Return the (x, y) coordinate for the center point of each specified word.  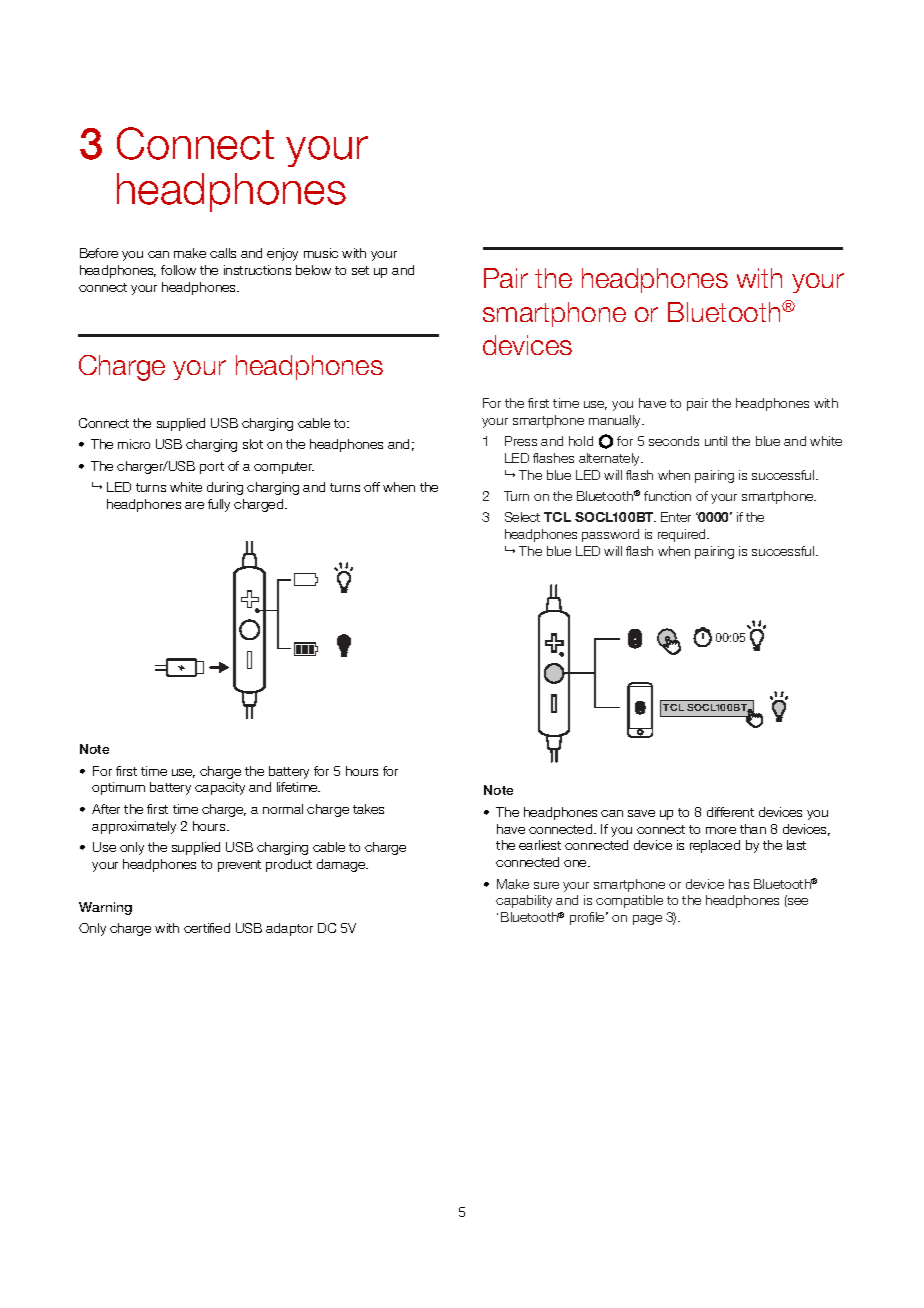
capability (524, 901)
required (683, 535)
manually (616, 421)
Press (521, 441)
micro (134, 444)
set (360, 270)
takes (368, 809)
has (739, 884)
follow (178, 270)
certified (207, 928)
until (716, 441)
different (730, 812)
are (194, 505)
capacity (220, 788)
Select (522, 517)
